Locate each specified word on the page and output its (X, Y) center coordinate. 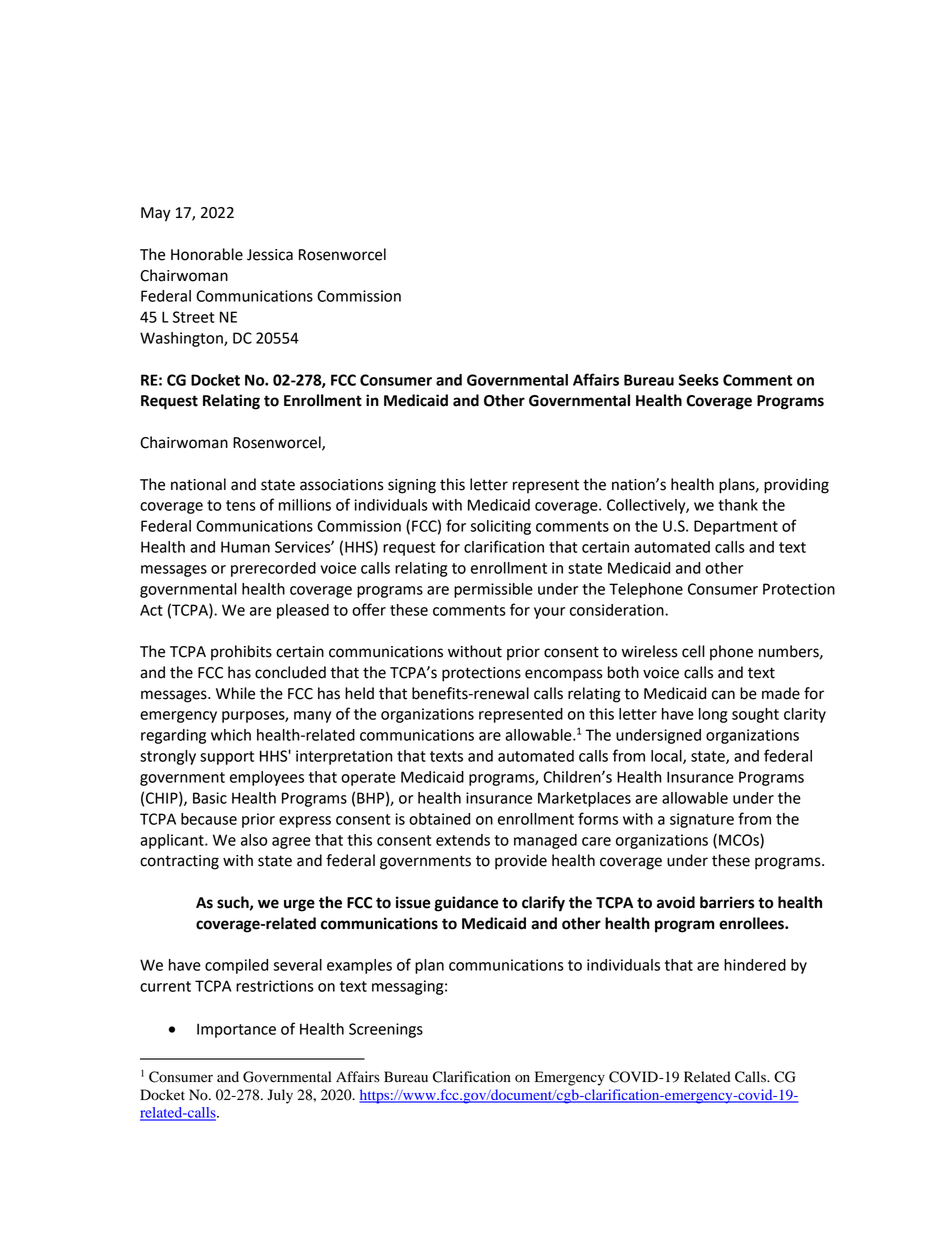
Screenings (386, 1030)
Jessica (270, 255)
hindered (755, 965)
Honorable (207, 254)
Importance (236, 1030)
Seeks (699, 380)
